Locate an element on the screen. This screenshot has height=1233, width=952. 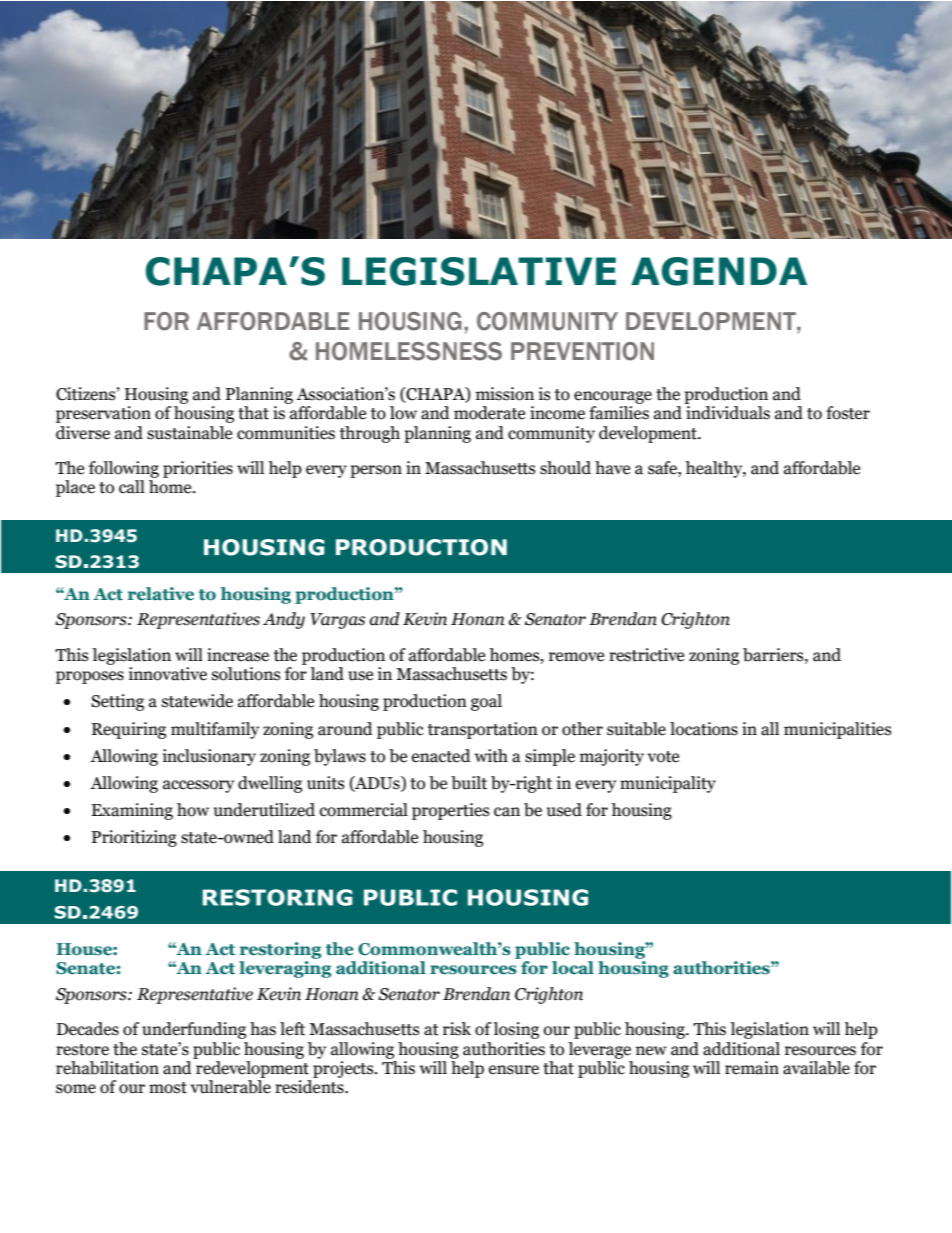
preservation is located at coordinates (103, 414).
